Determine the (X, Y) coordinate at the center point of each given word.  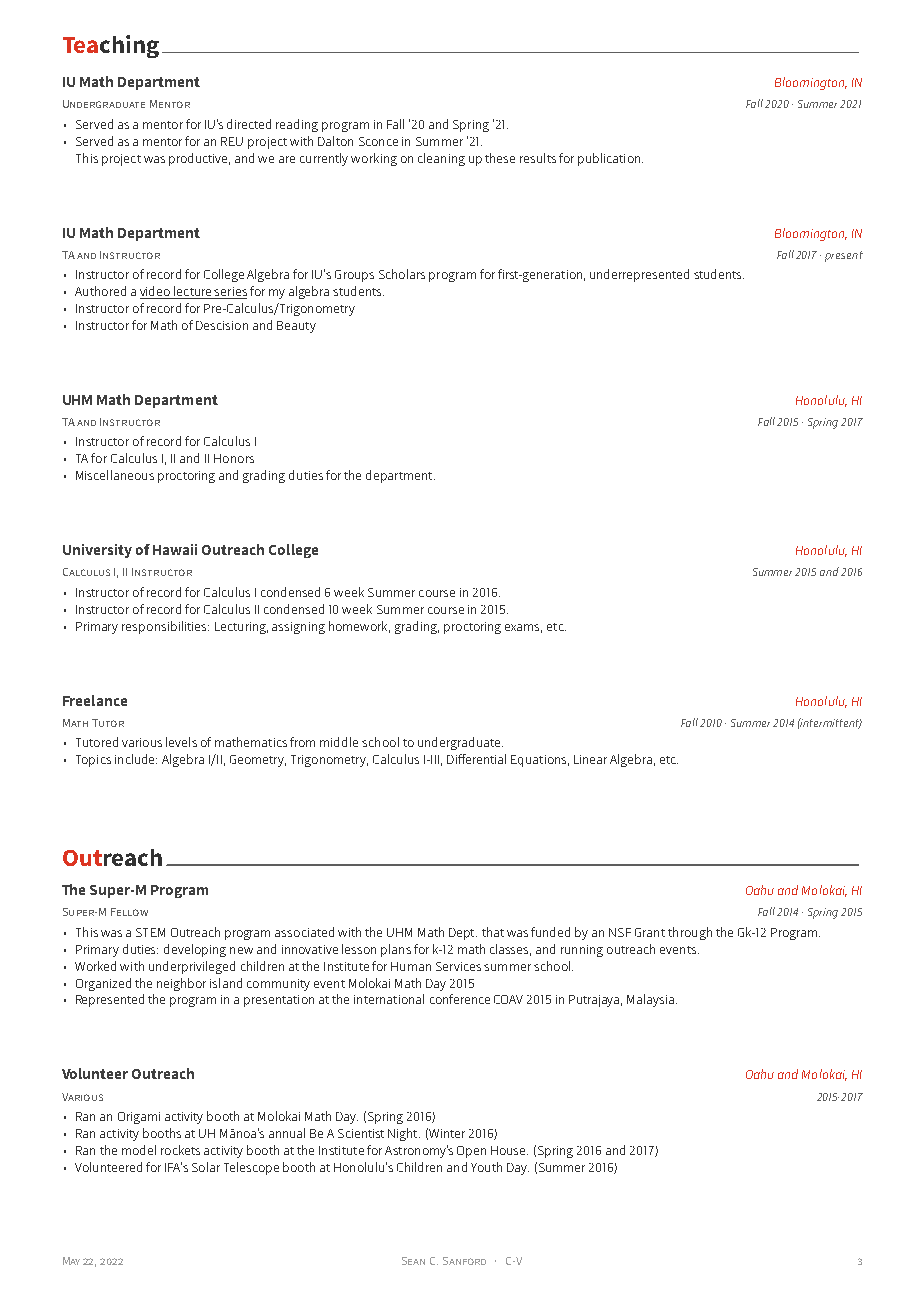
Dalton (335, 141)
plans (396, 950)
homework (359, 627)
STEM (150, 932)
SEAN (413, 1261)
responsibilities (165, 627)
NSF (620, 932)
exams (523, 628)
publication (610, 159)
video (156, 292)
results (538, 158)
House (509, 1150)
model (139, 1150)
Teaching (111, 46)
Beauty (296, 327)
